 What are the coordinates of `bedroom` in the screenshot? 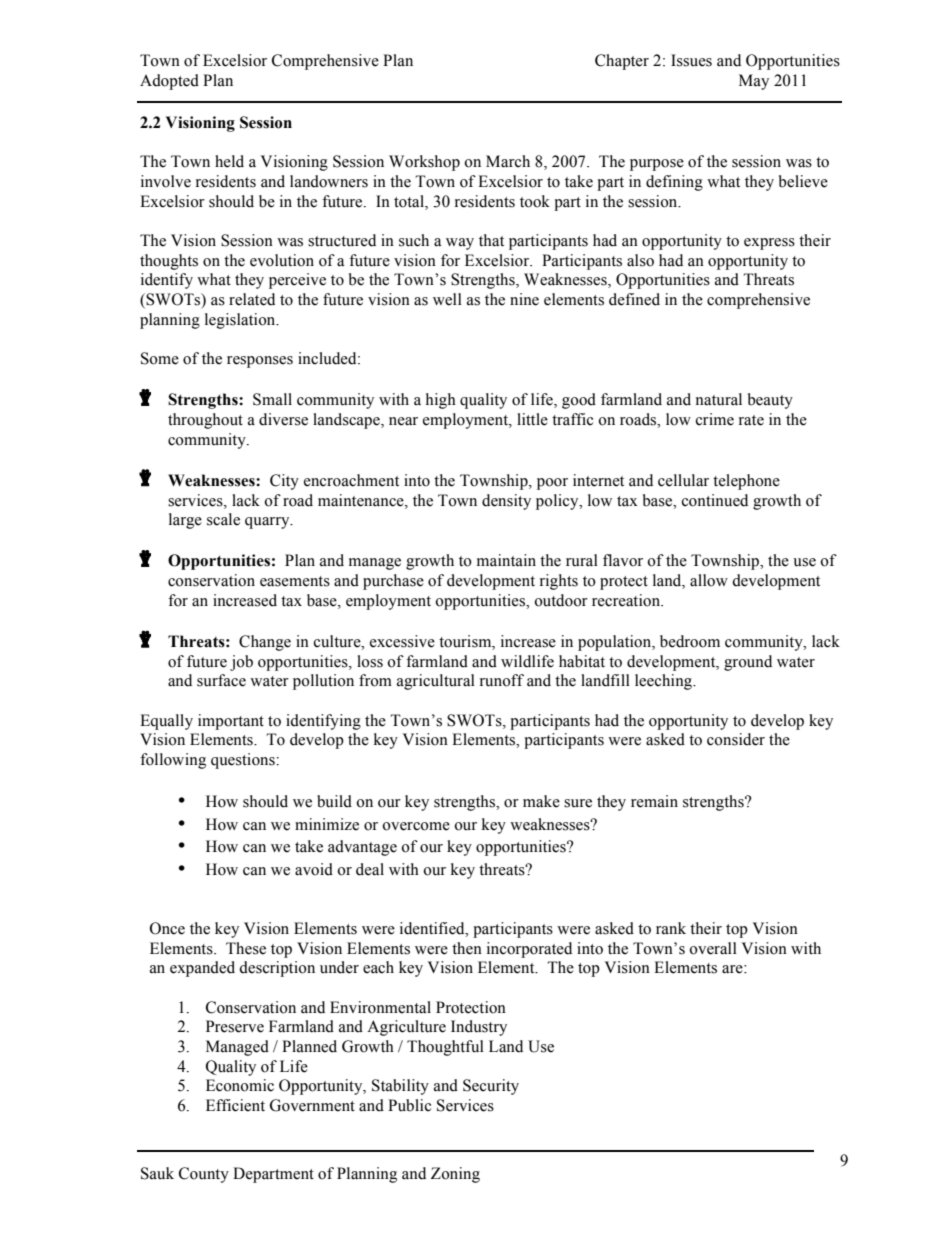 It's located at (690, 641).
